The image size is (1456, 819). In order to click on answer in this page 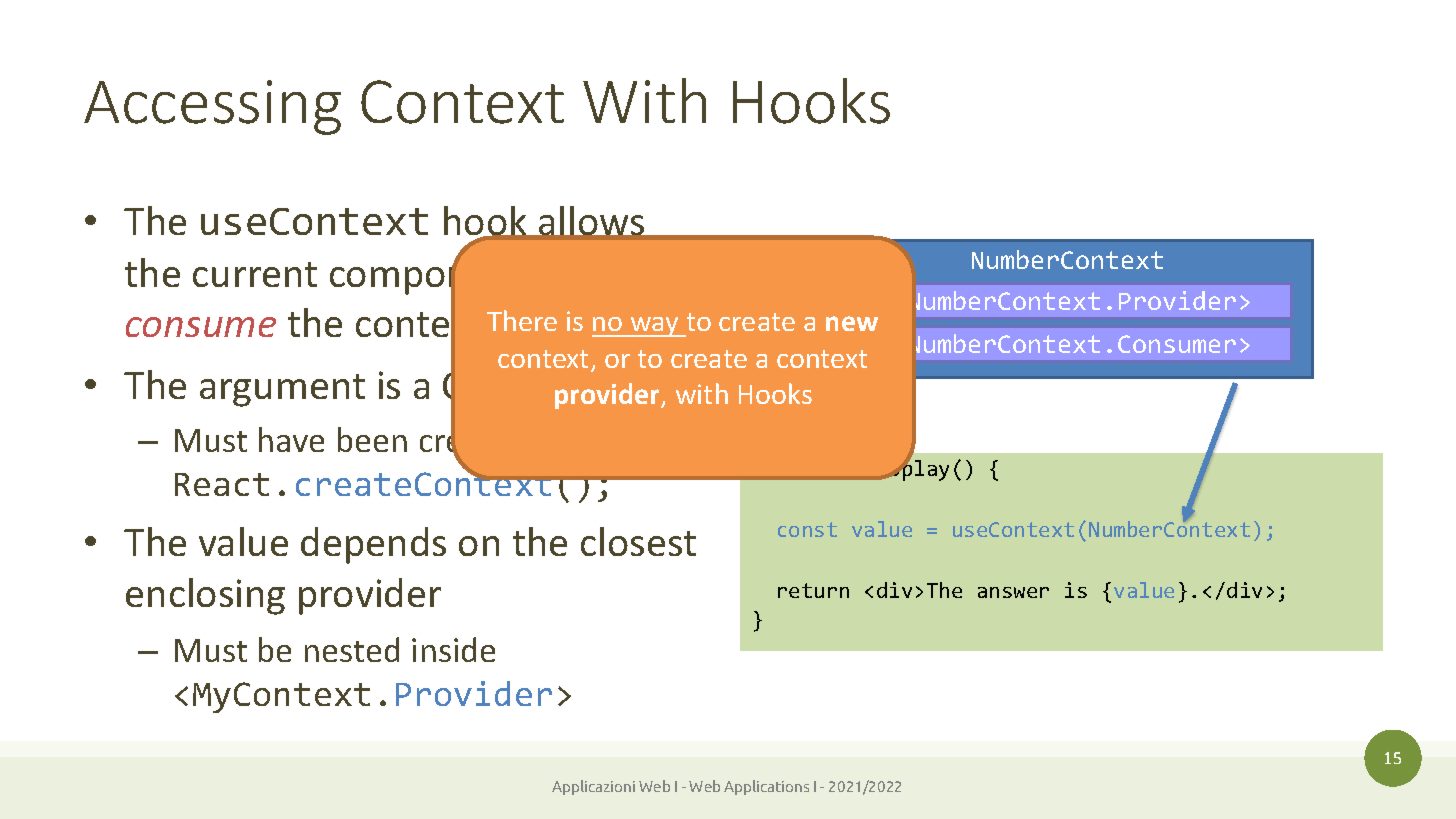, I will do `click(1013, 592)`.
